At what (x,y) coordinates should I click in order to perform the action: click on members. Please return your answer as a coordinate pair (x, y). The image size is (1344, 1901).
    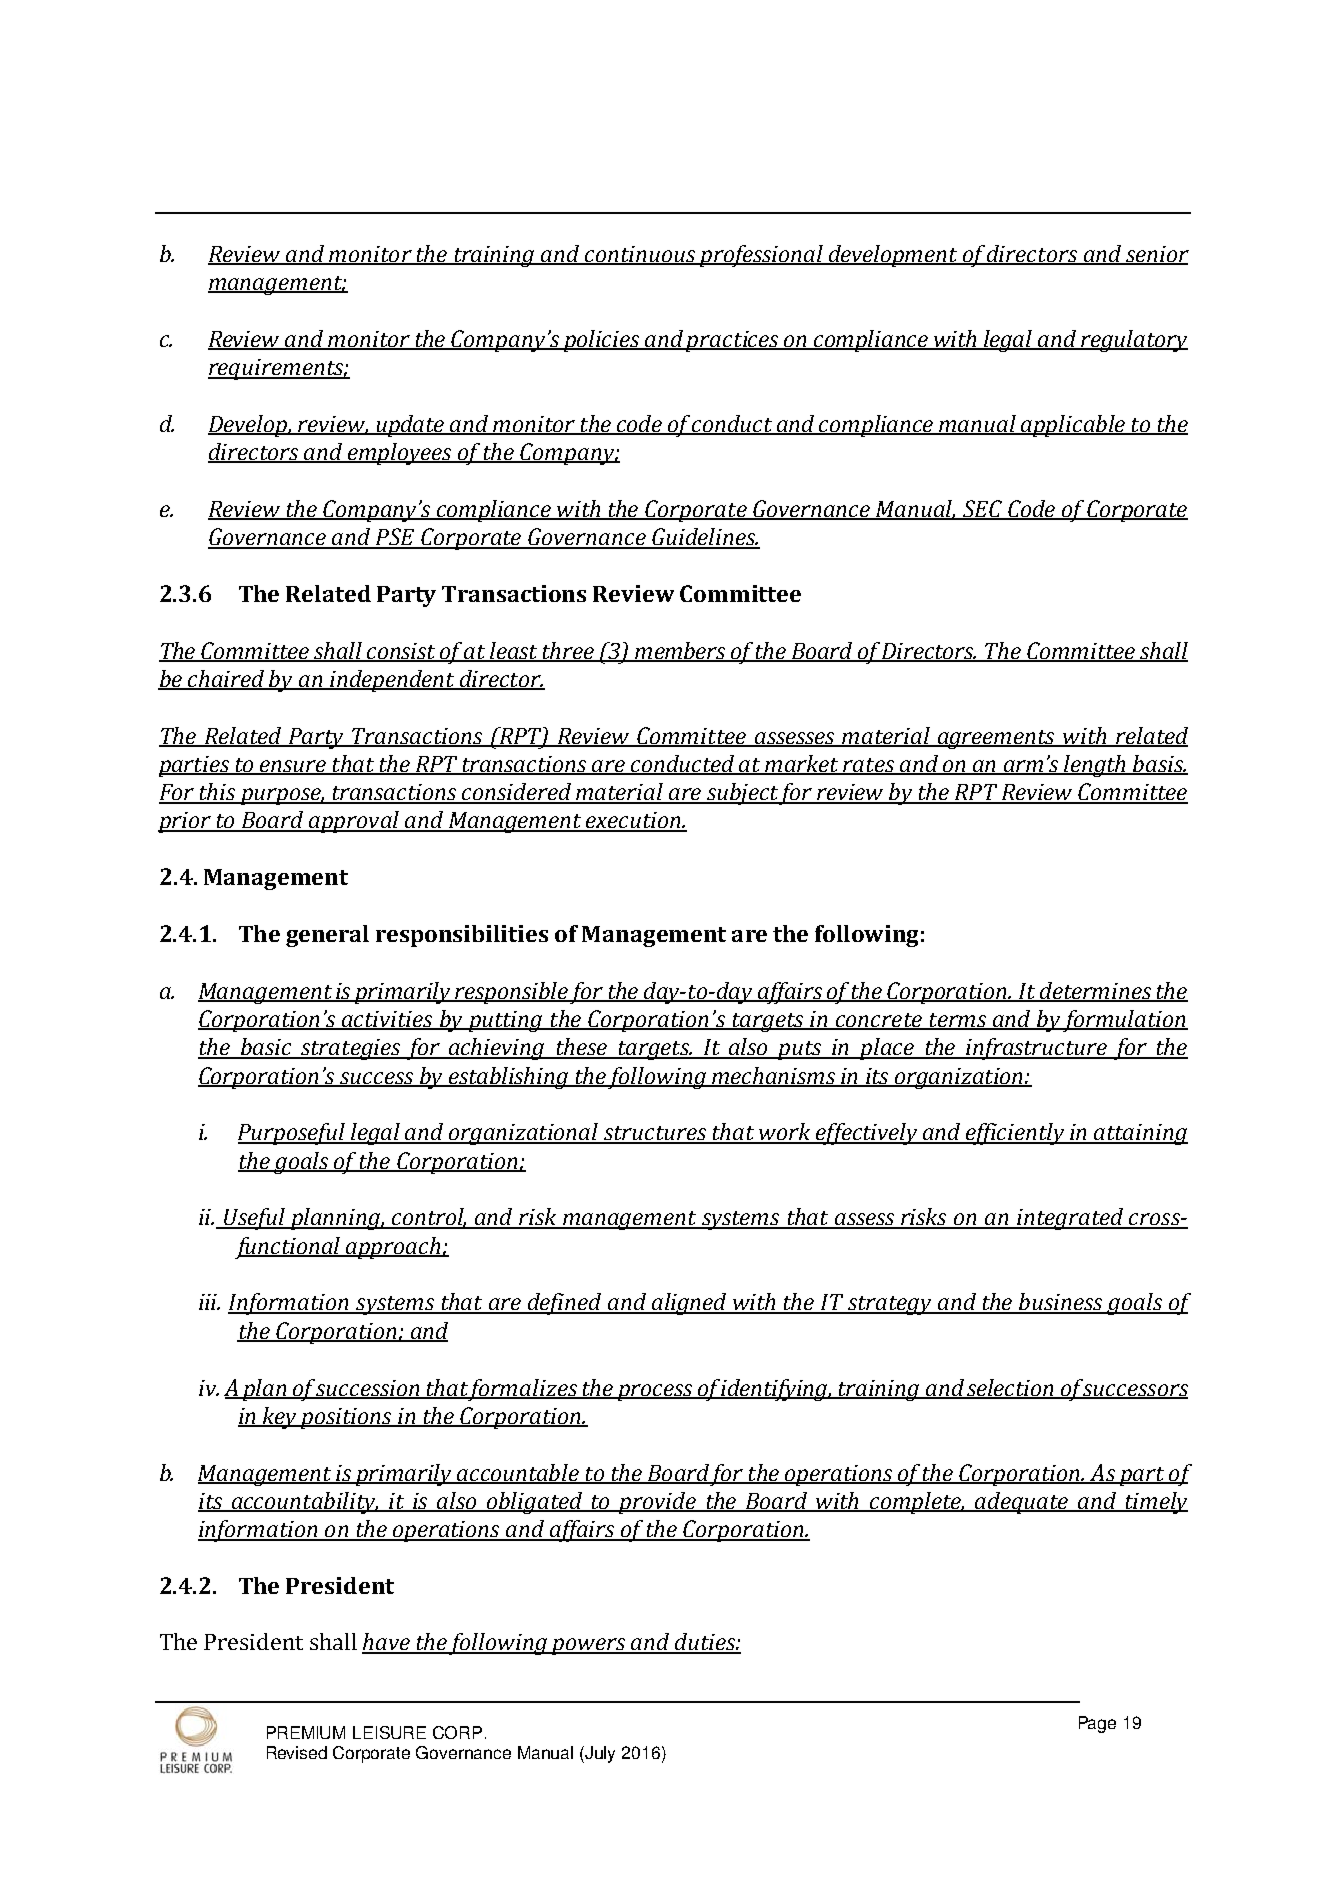
    Looking at the image, I should click on (681, 651).
